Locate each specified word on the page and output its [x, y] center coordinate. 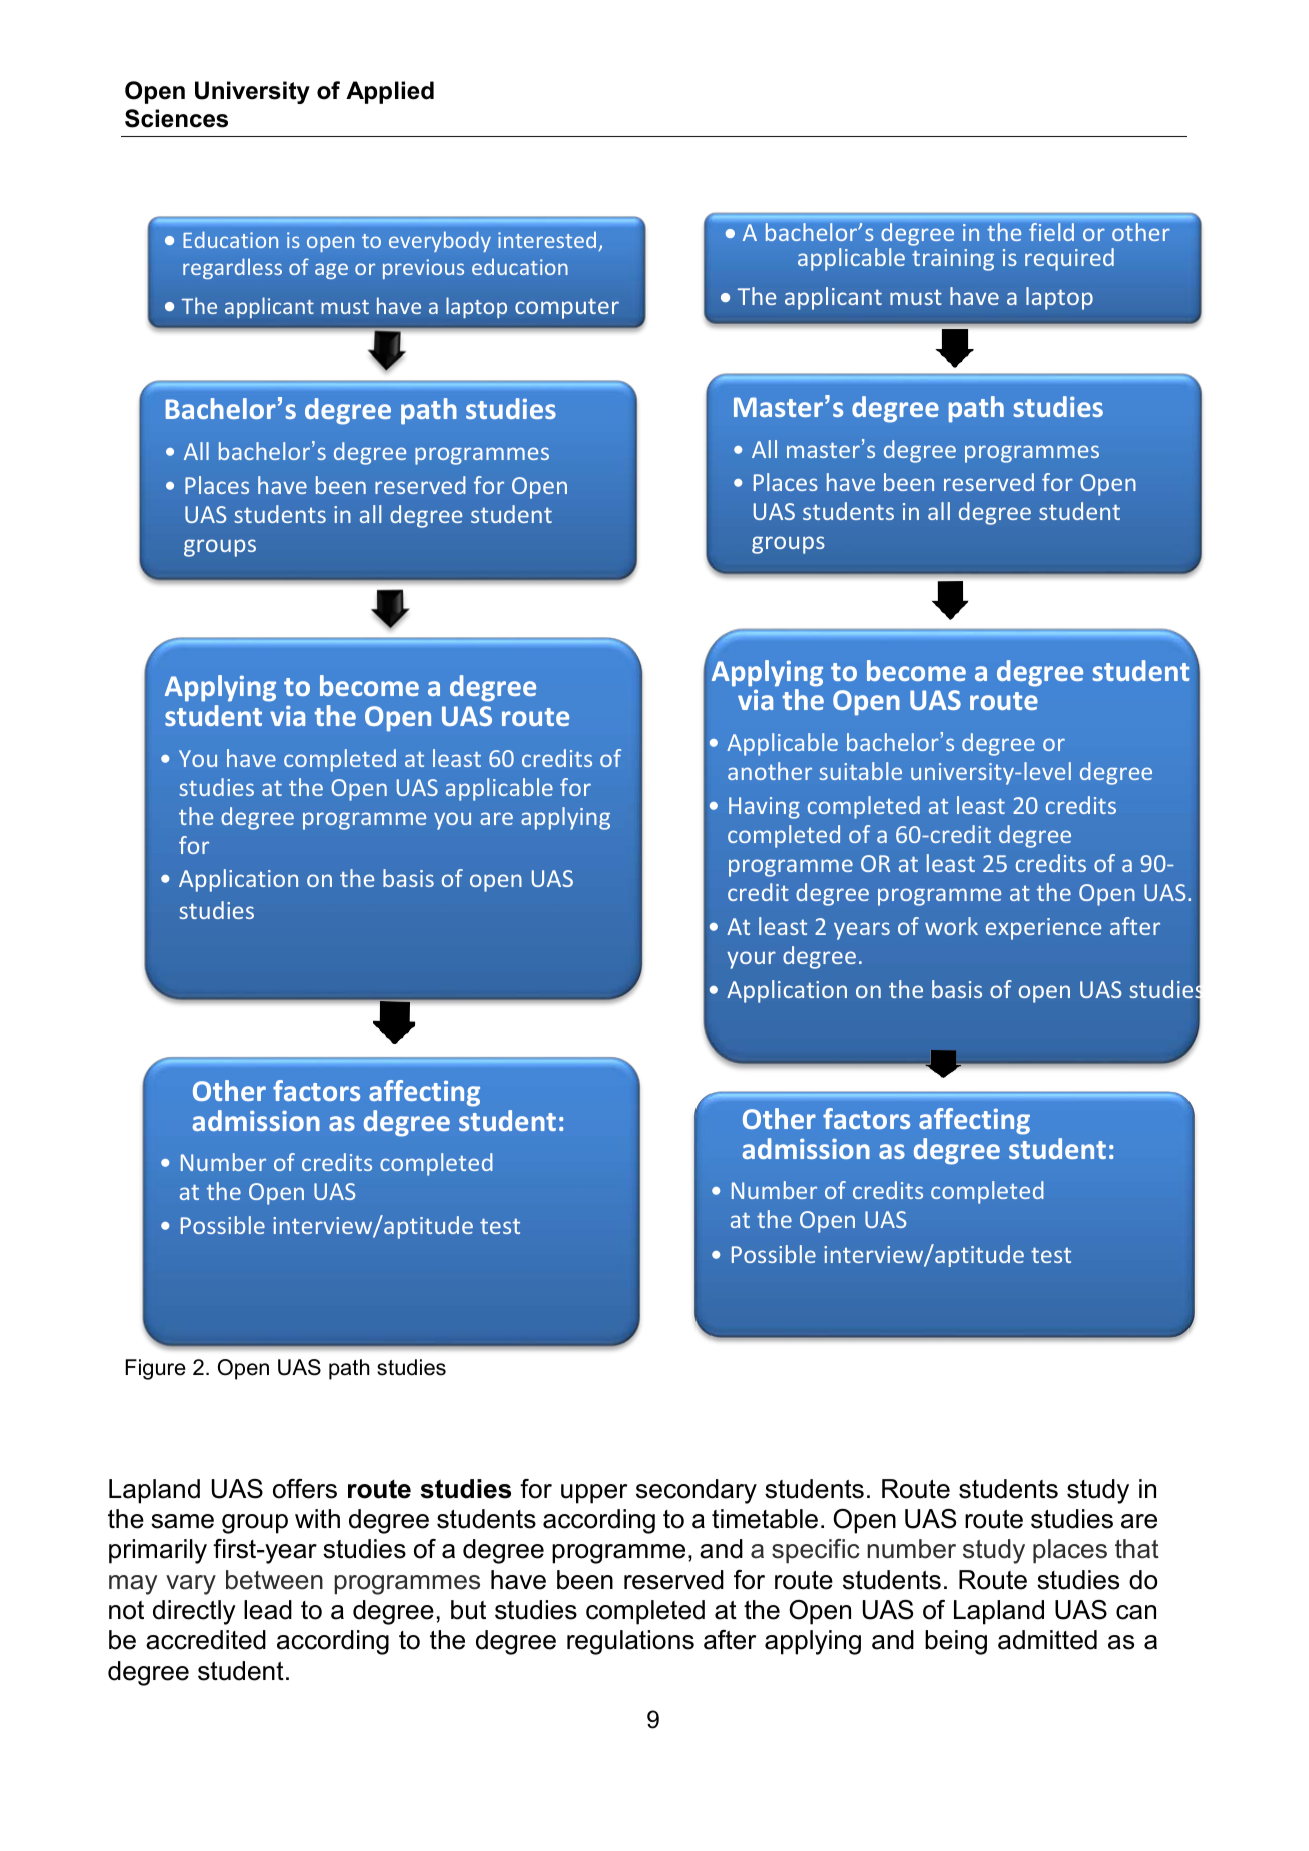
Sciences [176, 118]
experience [1043, 929]
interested [547, 240]
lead [268, 1610]
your [751, 960]
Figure [155, 1369]
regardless [232, 268]
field [1051, 232]
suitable [860, 771]
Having [764, 808]
